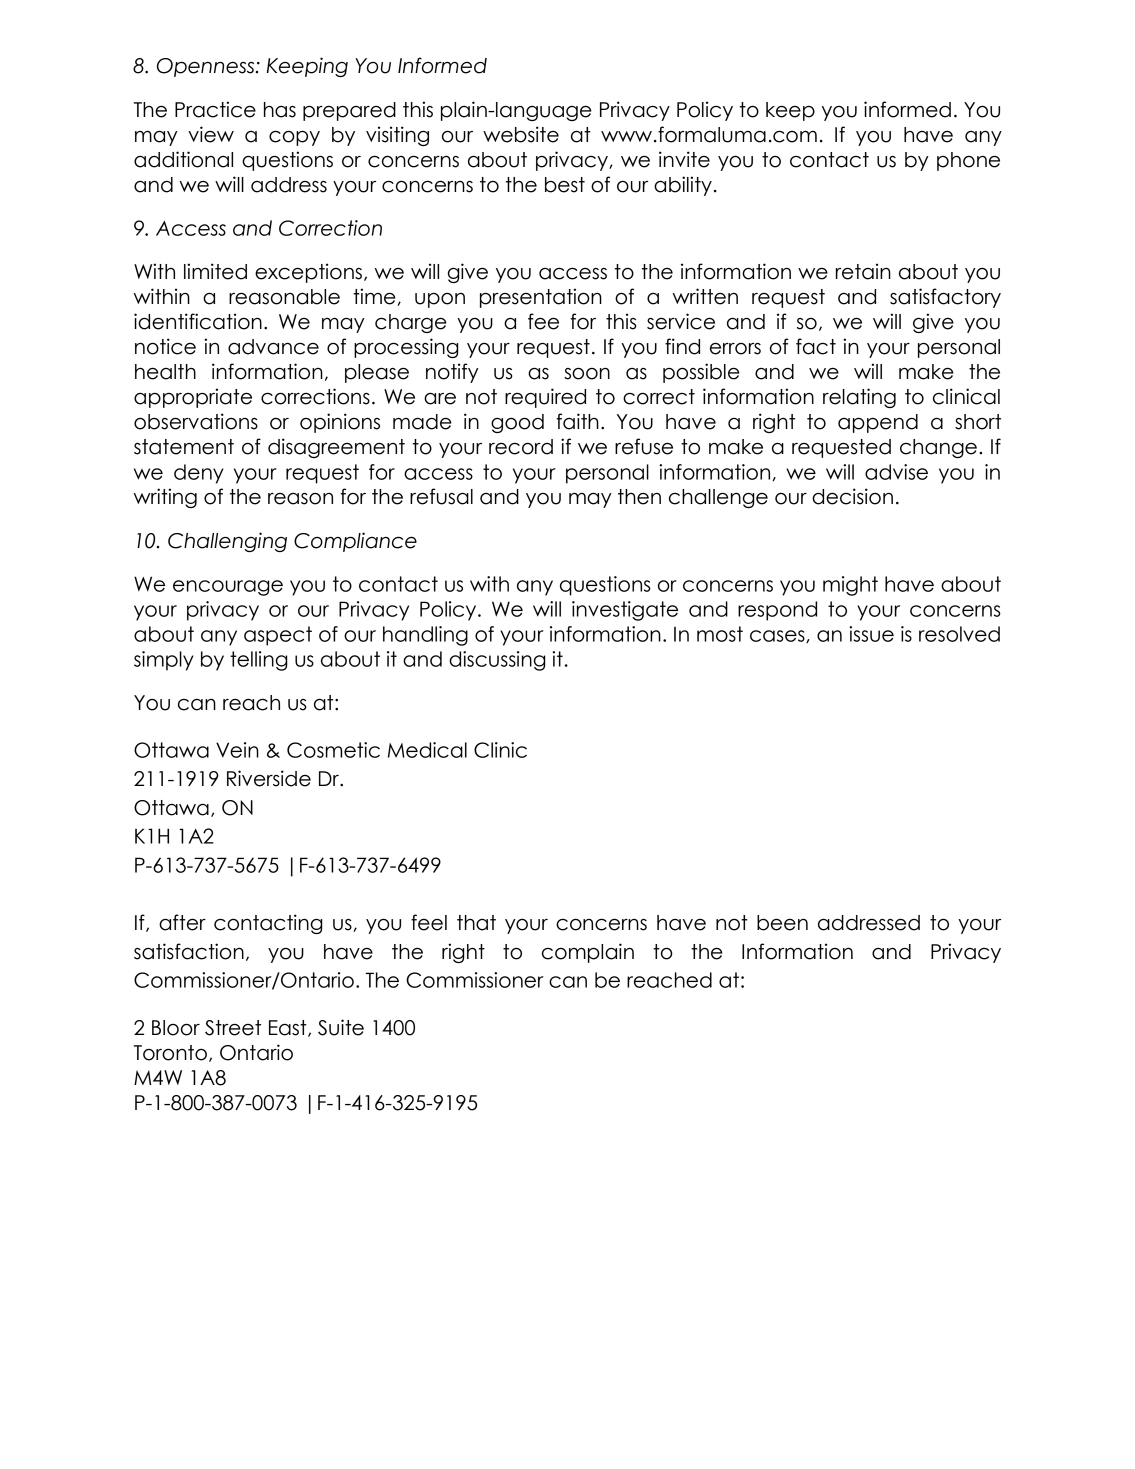 Image resolution: width=1135 pixels, height=1469 pixels. Describe the element at coordinates (497, 661) in the image. I see `discussing` at that location.
